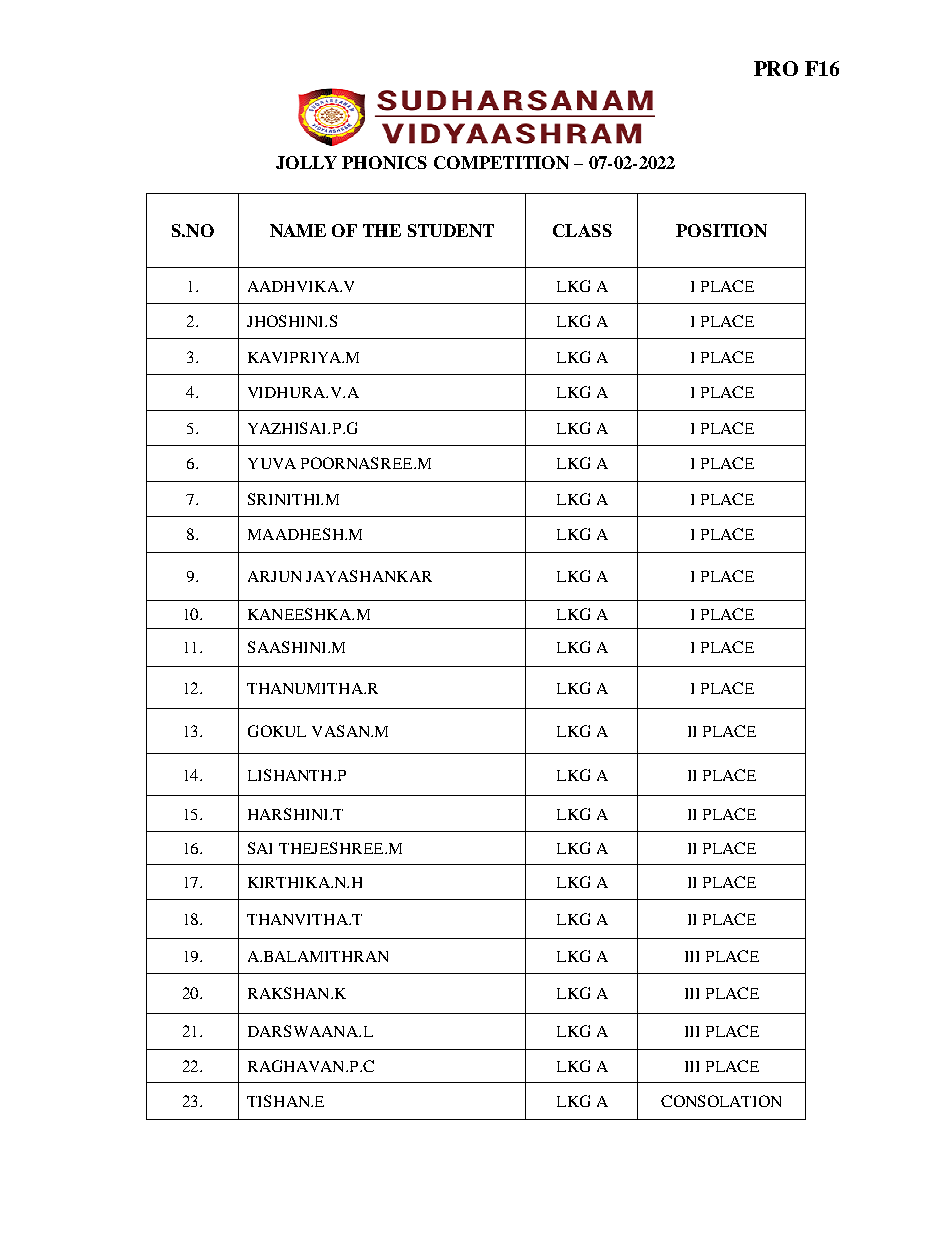 This screenshot has width=952, height=1233. What do you see at coordinates (451, 230) in the screenshot?
I see `STUDENT` at bounding box center [451, 230].
